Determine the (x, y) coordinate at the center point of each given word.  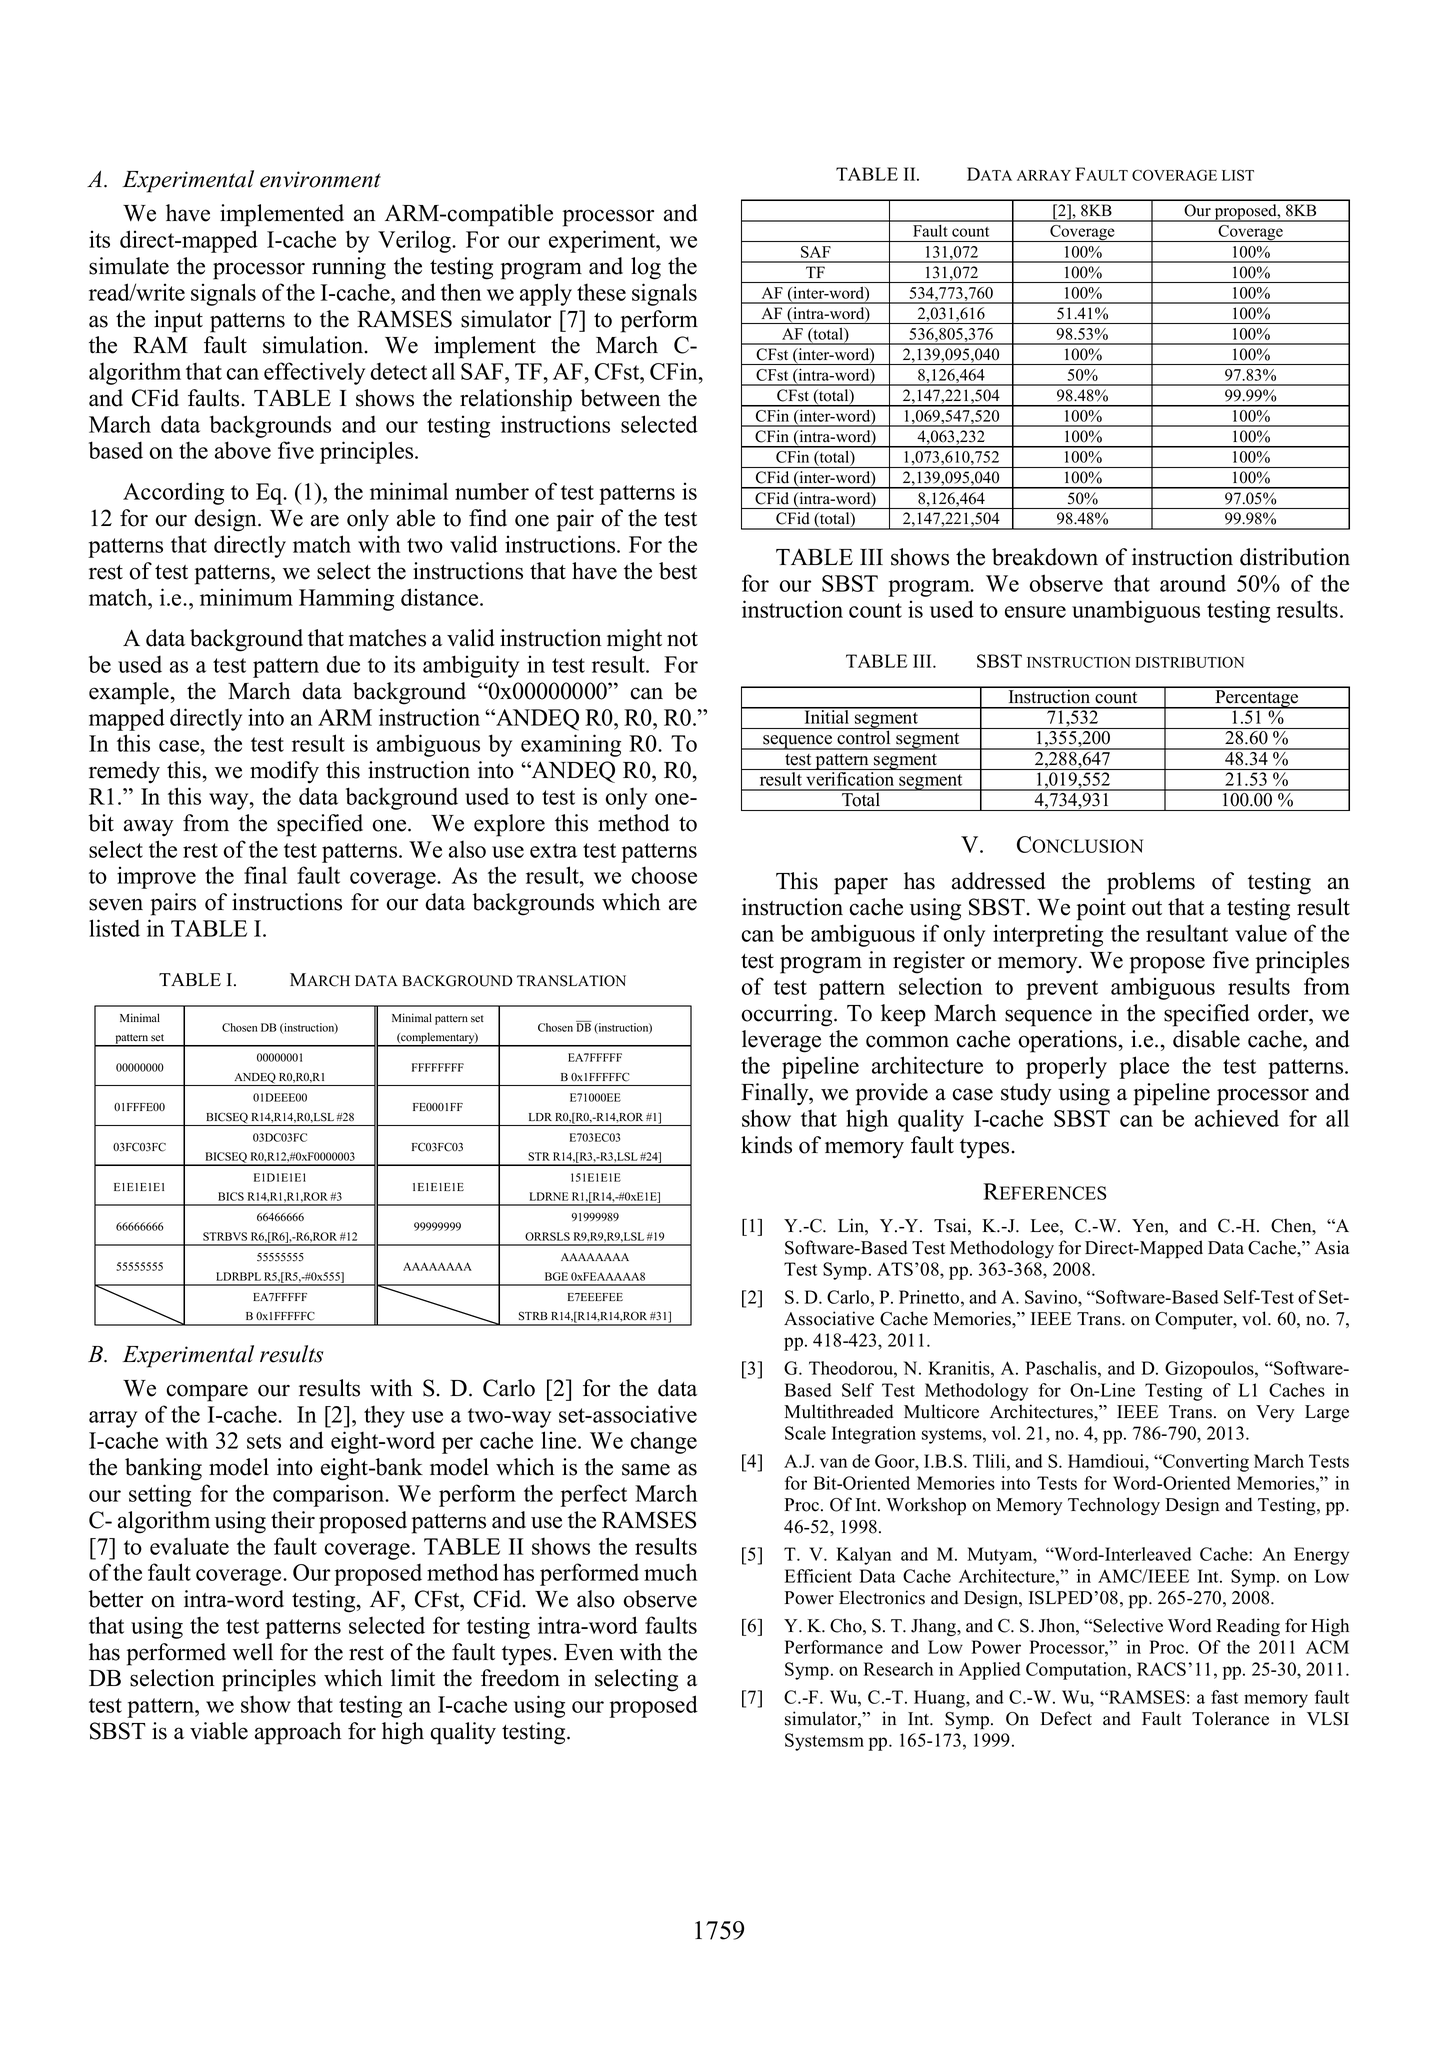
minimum (246, 597)
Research (898, 1669)
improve (156, 877)
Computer (1195, 1321)
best (678, 571)
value (1261, 933)
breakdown (1045, 557)
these (601, 292)
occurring (788, 1015)
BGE (556, 1276)
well (253, 1652)
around (1193, 583)
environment (320, 179)
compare (207, 1393)
